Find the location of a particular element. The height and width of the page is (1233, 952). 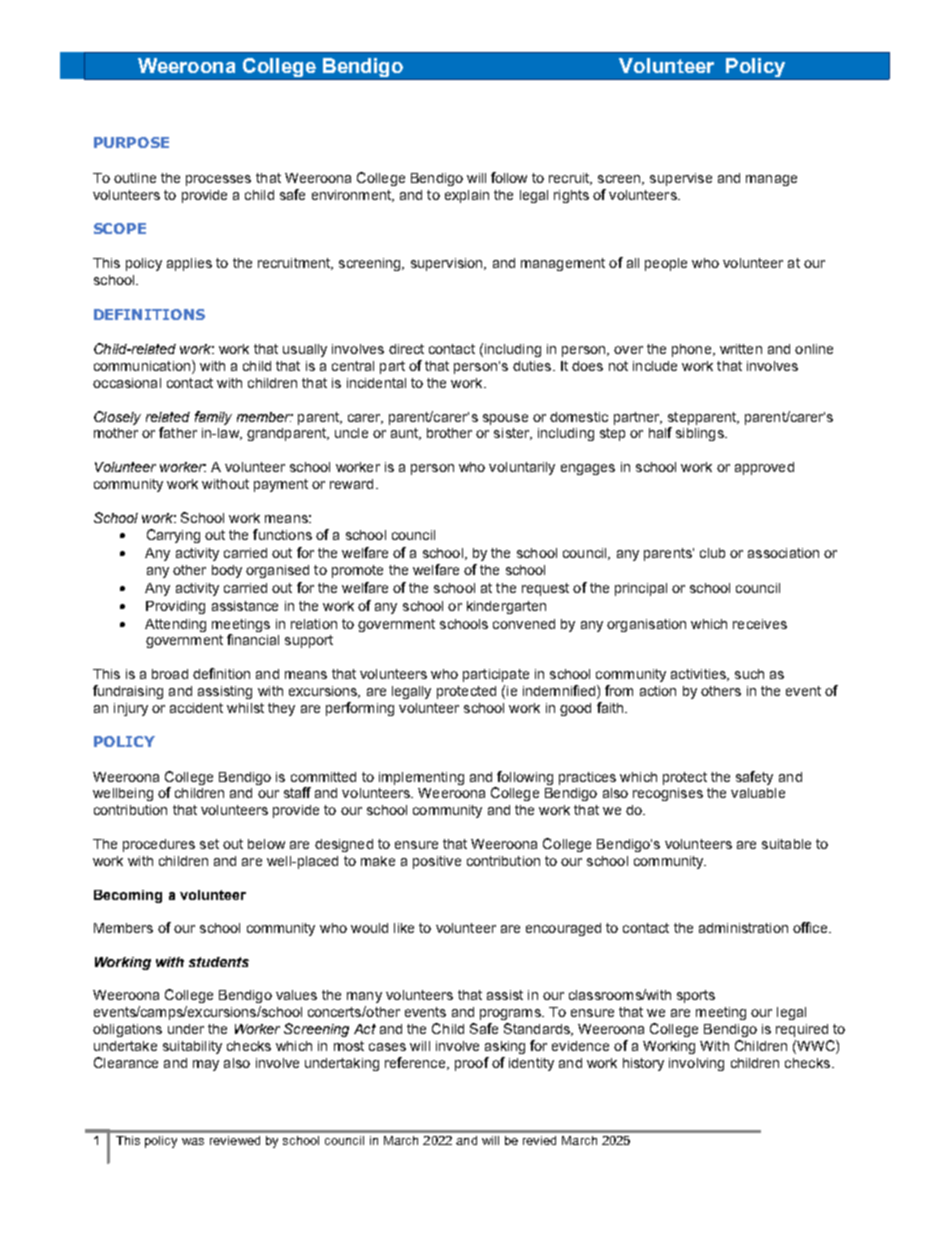

receives is located at coordinates (760, 624).
